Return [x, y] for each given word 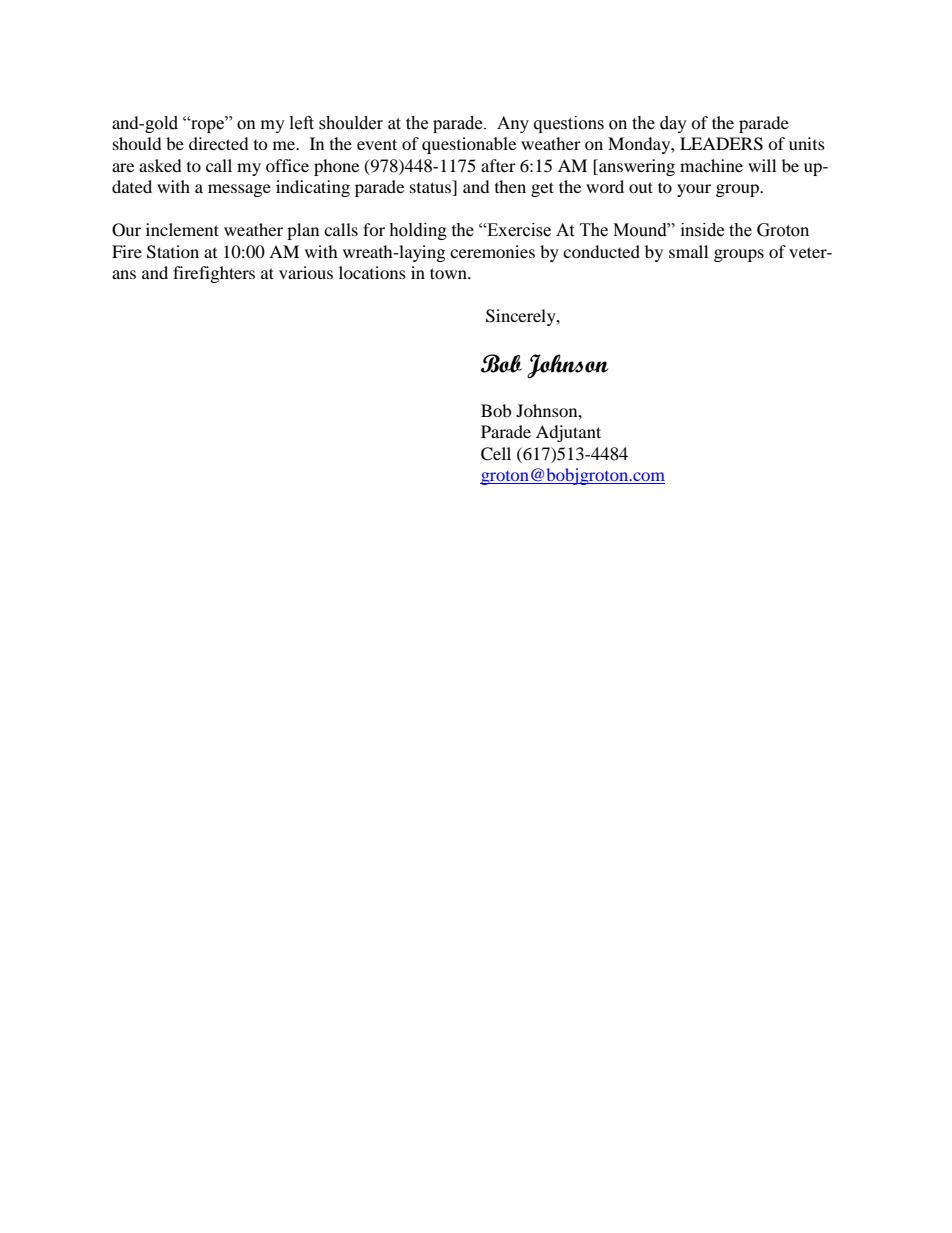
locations [372, 272]
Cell [496, 454]
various [306, 272]
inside [702, 230]
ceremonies [492, 251]
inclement [182, 229]
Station [173, 252]
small [688, 251]
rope [207, 126]
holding [418, 231]
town [450, 273]
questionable [469, 145]
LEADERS [721, 144]
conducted [601, 251]
